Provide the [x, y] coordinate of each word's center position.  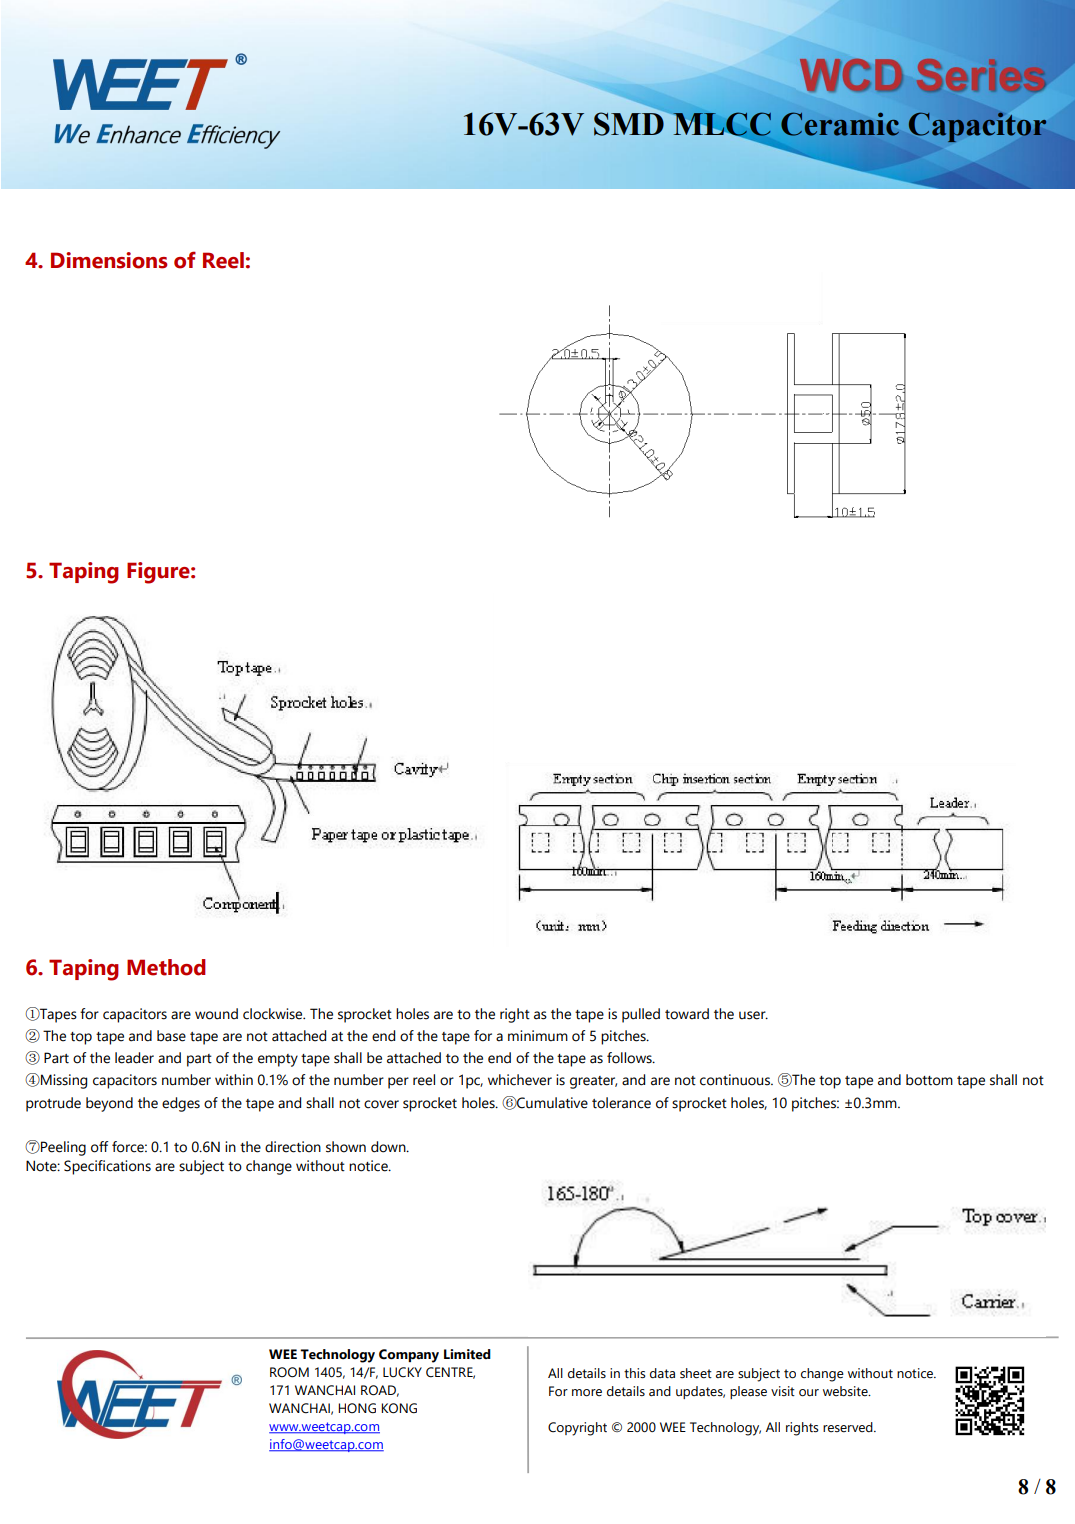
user [753, 1015]
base [171, 1036]
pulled [641, 1015]
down [389, 1147]
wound [216, 1014]
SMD [630, 123]
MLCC [722, 124]
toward [687, 1014]
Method [166, 967]
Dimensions [109, 260]
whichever [520, 1080]
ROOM [289, 1372]
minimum [538, 1036]
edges [181, 1104]
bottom [929, 1080]
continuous [736, 1080]
